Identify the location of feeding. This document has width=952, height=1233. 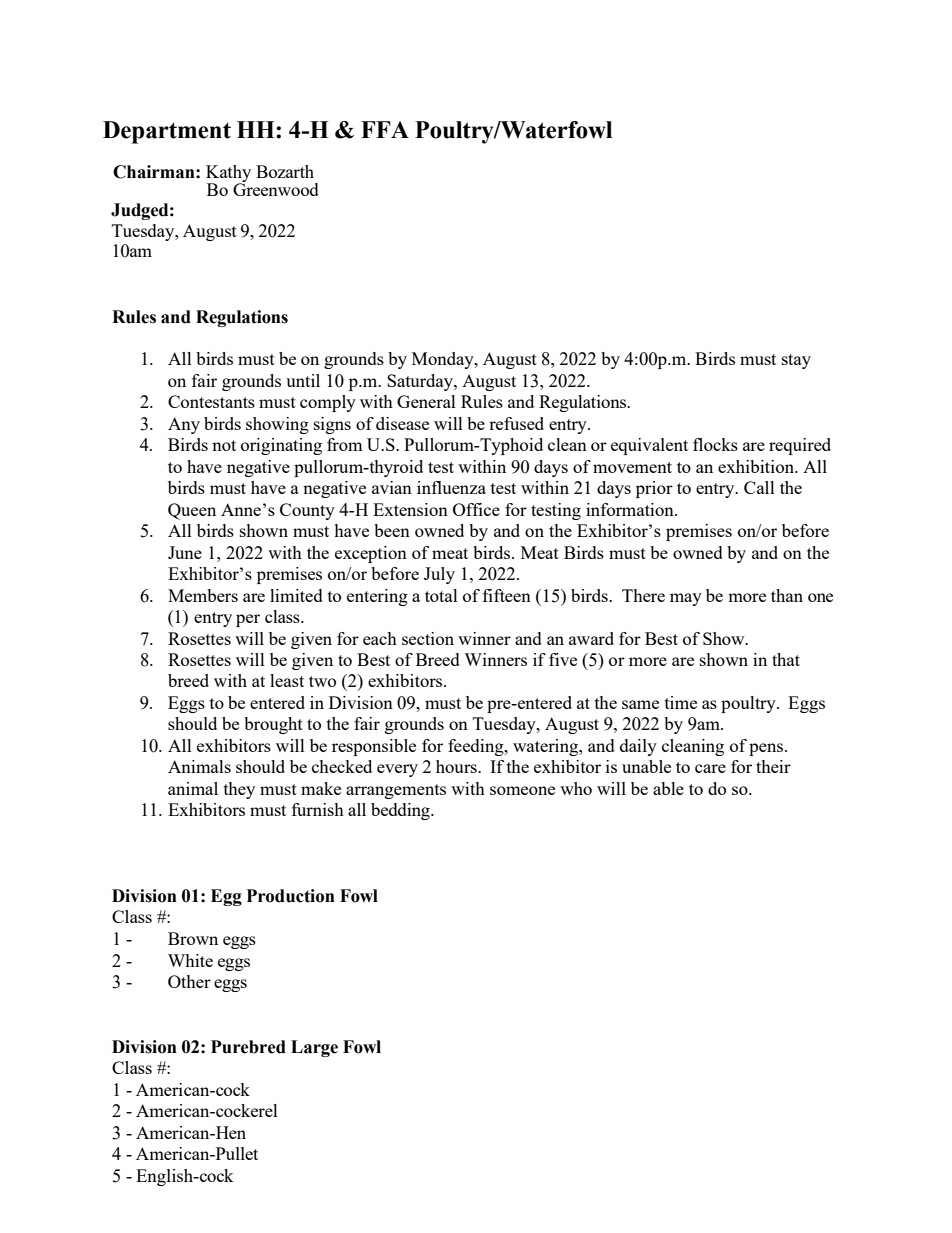
(477, 747).
